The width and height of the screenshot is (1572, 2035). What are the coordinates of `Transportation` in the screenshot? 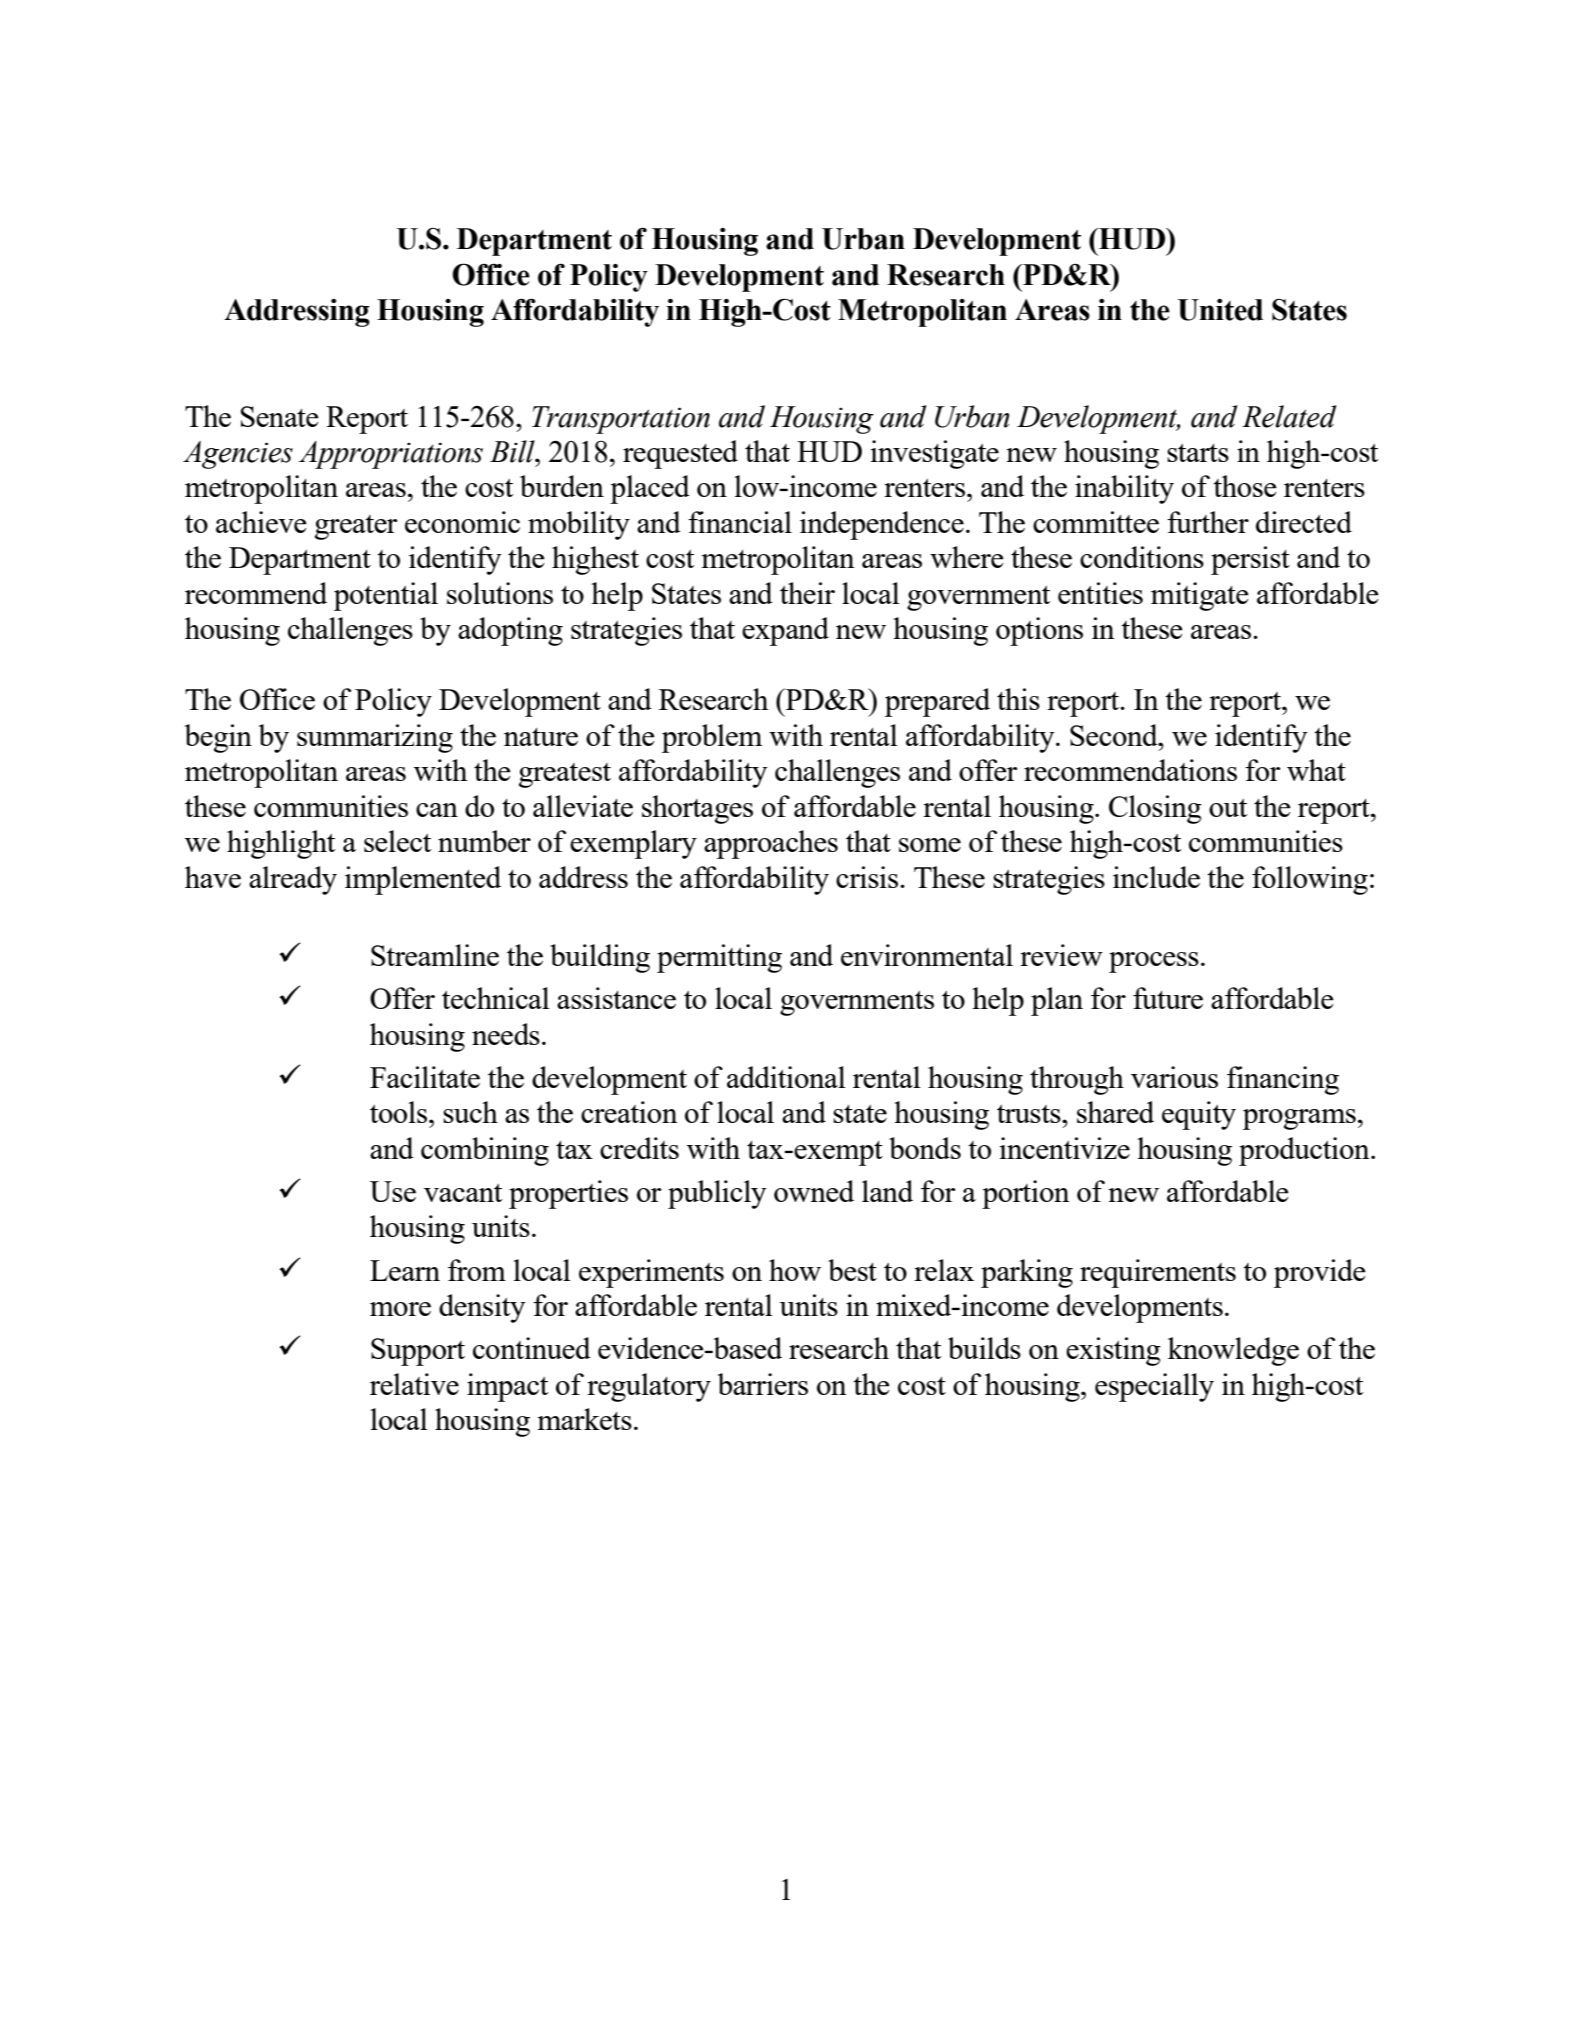 It's located at (621, 420).
